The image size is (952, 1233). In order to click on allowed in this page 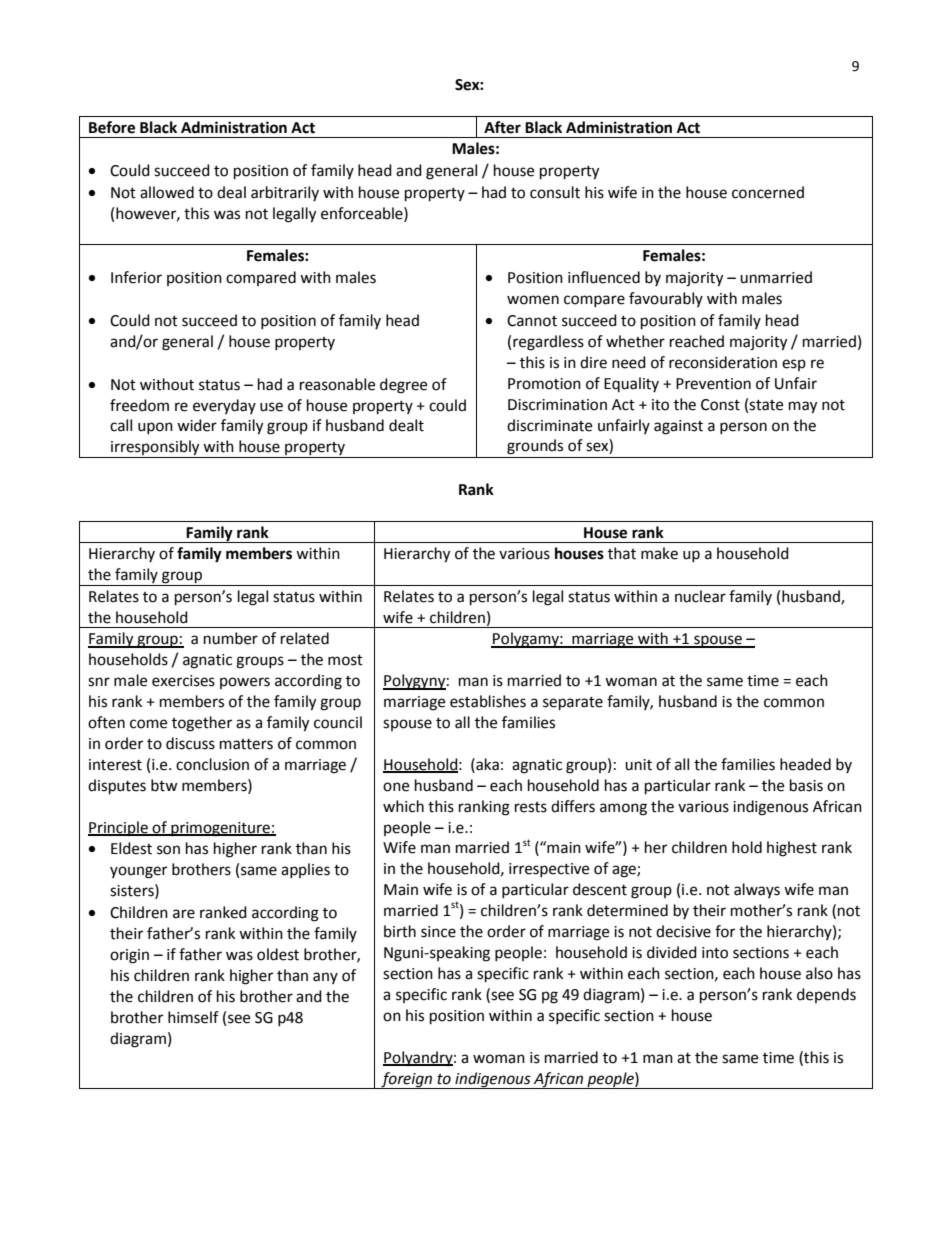, I will do `click(167, 192)`.
